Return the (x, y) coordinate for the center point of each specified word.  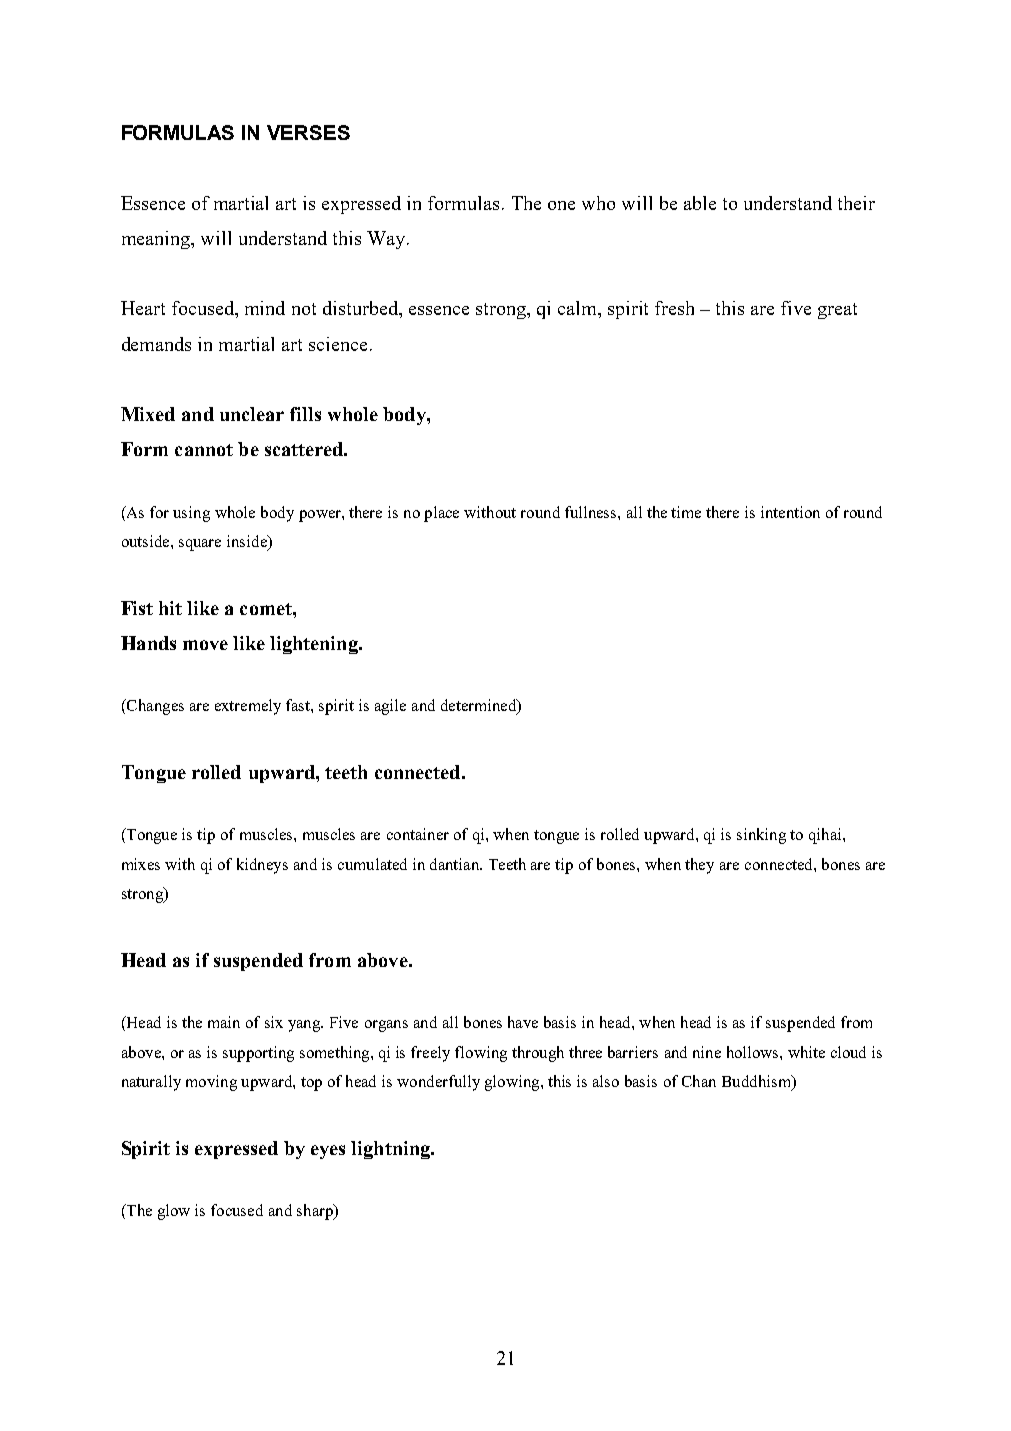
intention (790, 512)
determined (480, 706)
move (205, 645)
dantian (456, 864)
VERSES (308, 132)
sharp (316, 1212)
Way (387, 240)
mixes (141, 864)
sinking (761, 836)
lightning (391, 1150)
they (699, 866)
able (700, 203)
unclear (252, 414)
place (441, 514)
